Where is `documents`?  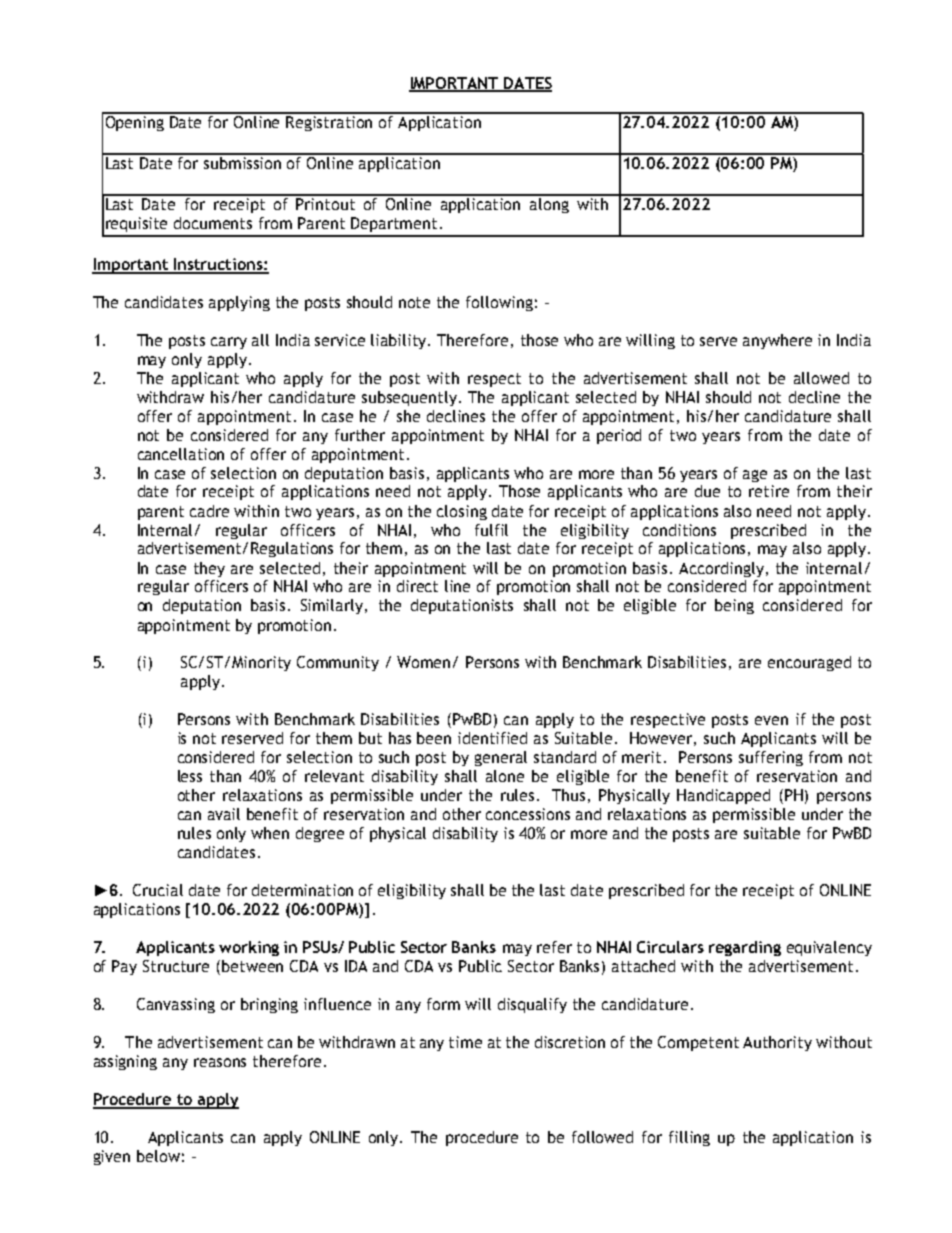 documents is located at coordinates (213, 223).
